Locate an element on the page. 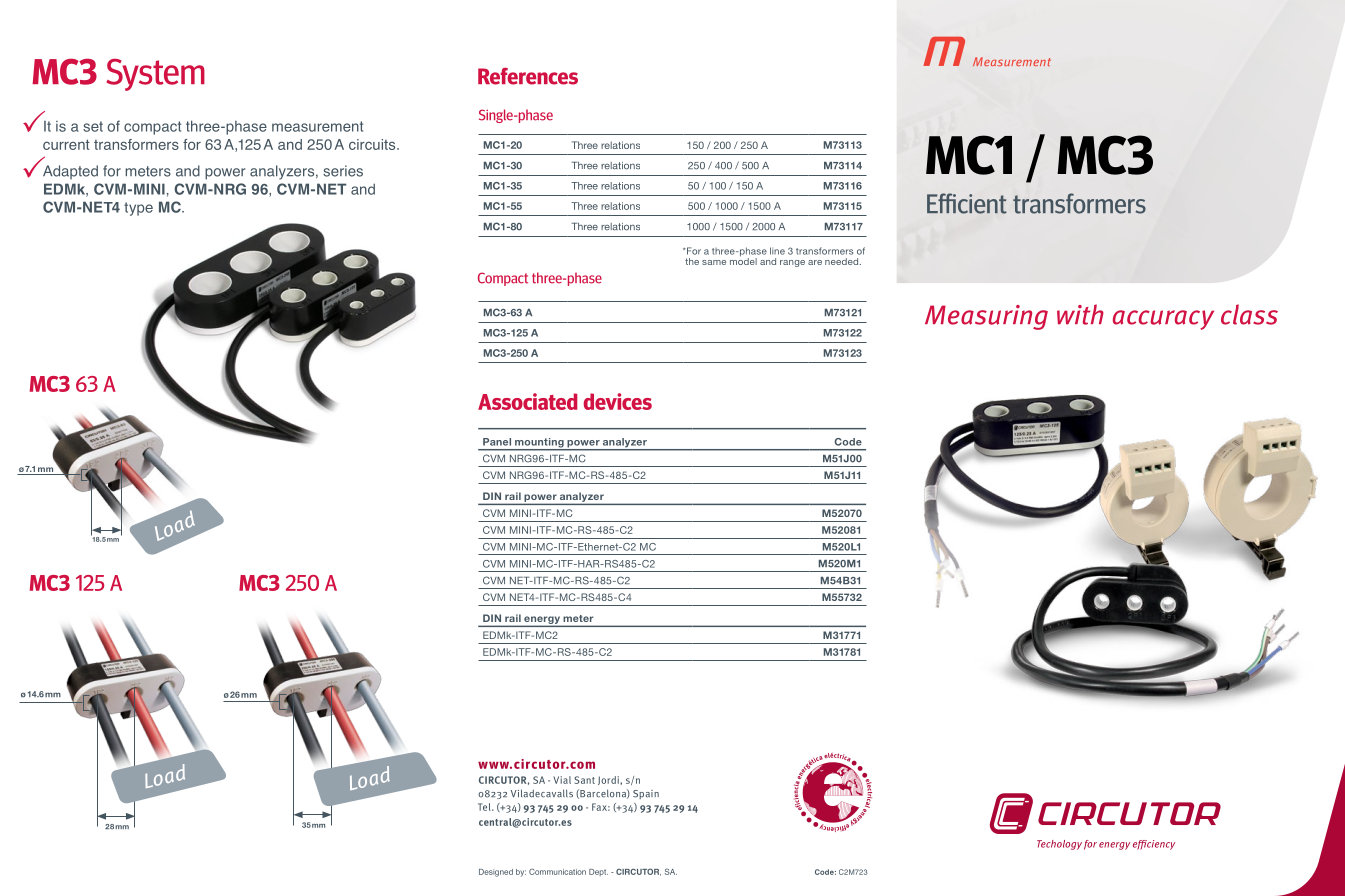 This image has height=896, width=1345. Panel is located at coordinates (497, 442).
